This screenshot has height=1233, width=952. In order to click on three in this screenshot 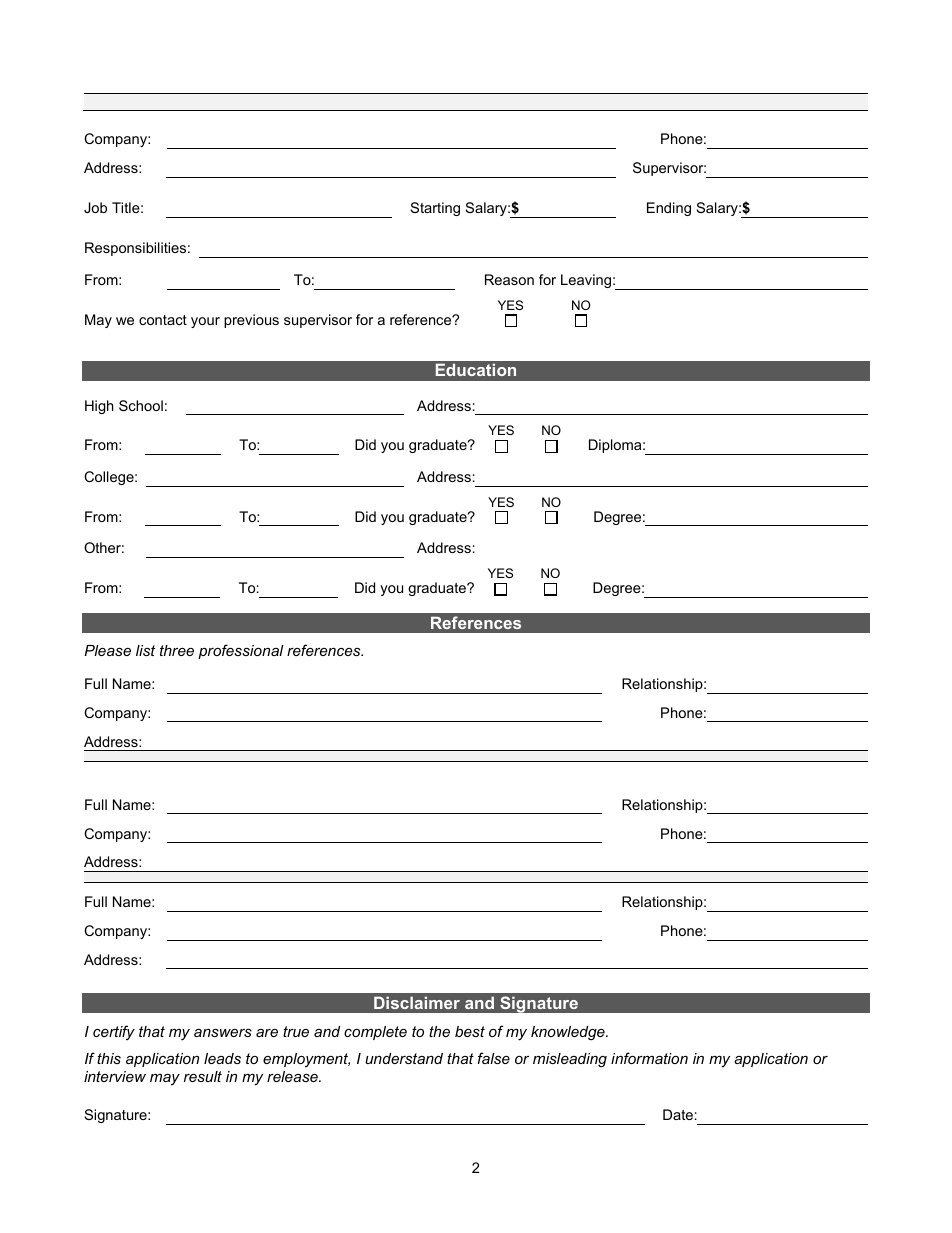, I will do `click(177, 650)`.
